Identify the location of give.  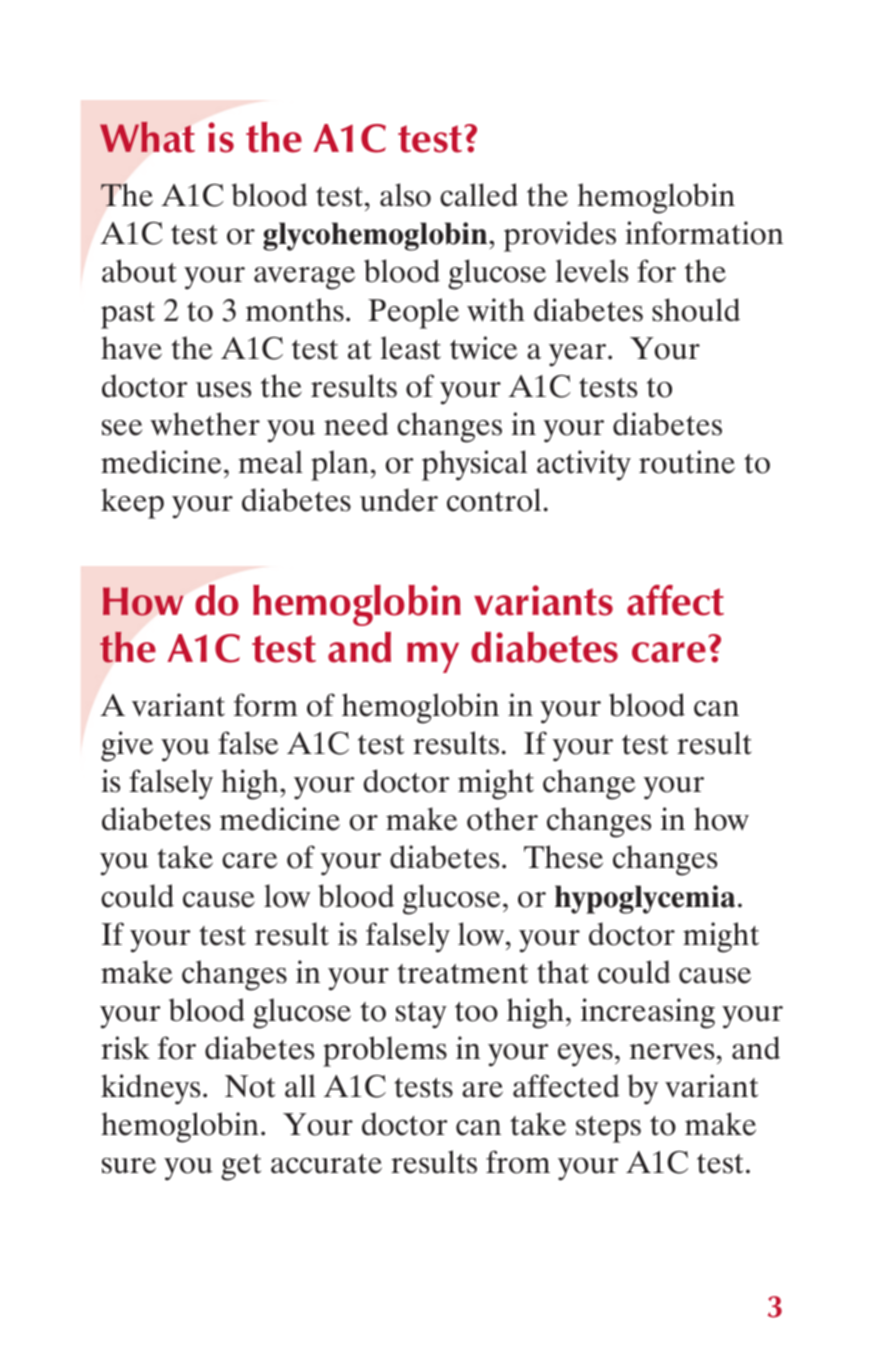
(127, 746).
